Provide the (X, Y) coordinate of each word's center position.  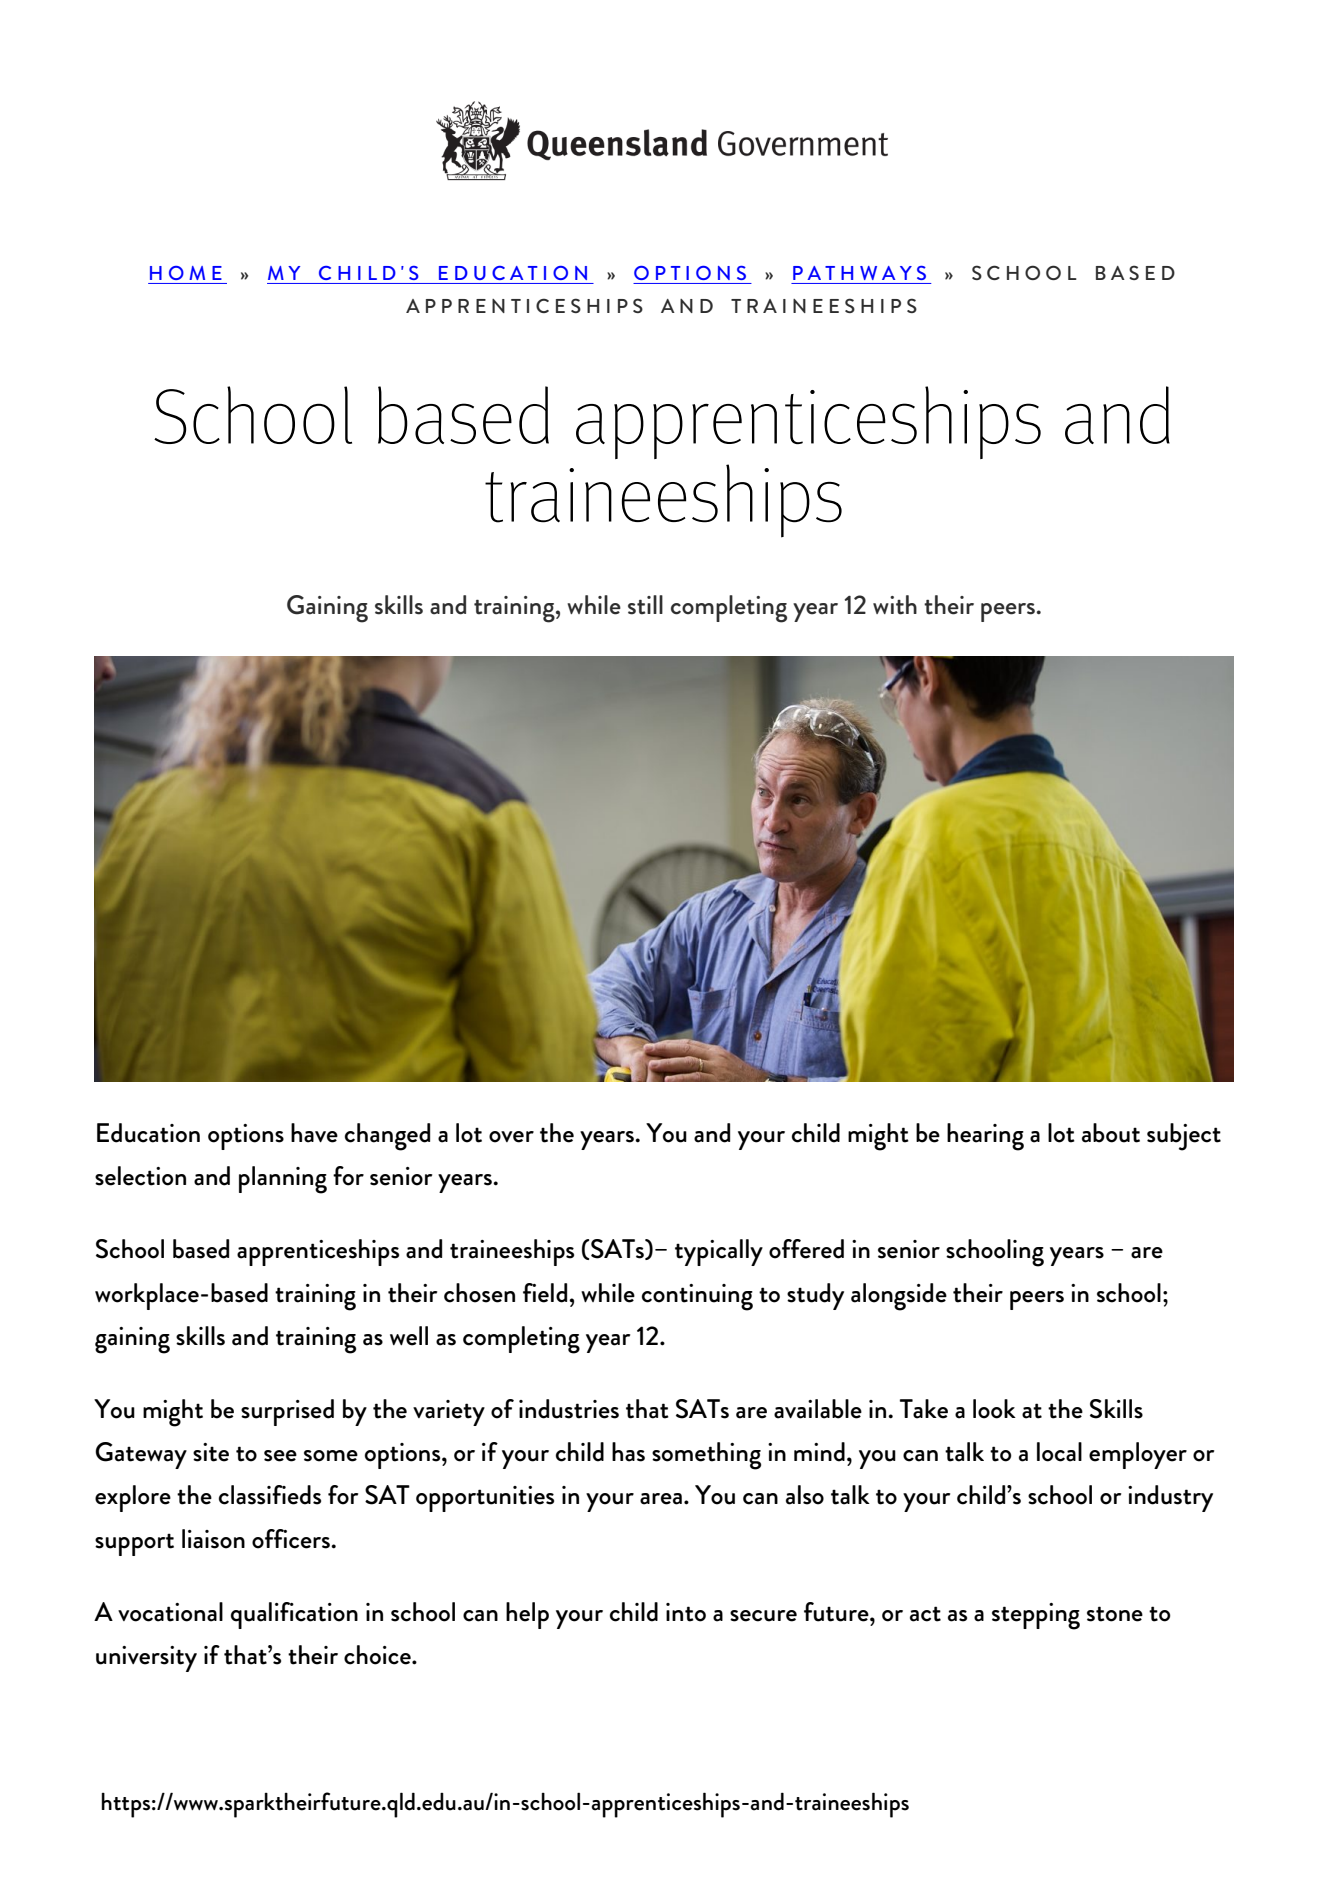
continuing (697, 1297)
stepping (1036, 1616)
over (511, 1137)
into (686, 1612)
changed (387, 1137)
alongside (899, 1297)
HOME (186, 273)
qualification (294, 1615)
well (409, 1336)
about (1111, 1133)
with (895, 605)
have (314, 1133)
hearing (985, 1137)
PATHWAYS (859, 273)
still (645, 605)
